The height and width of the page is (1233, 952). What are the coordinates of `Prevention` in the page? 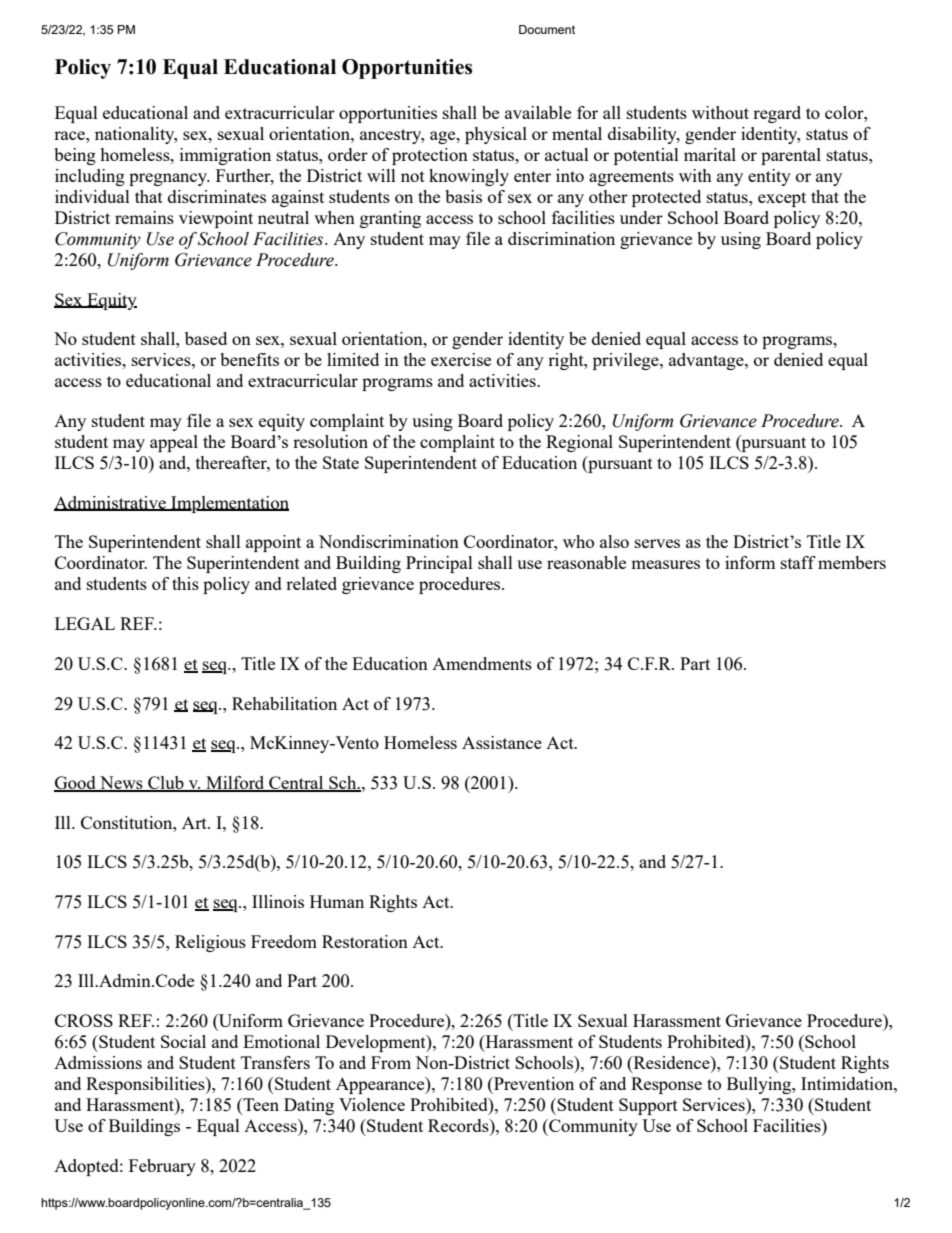 It's located at (533, 1083).
